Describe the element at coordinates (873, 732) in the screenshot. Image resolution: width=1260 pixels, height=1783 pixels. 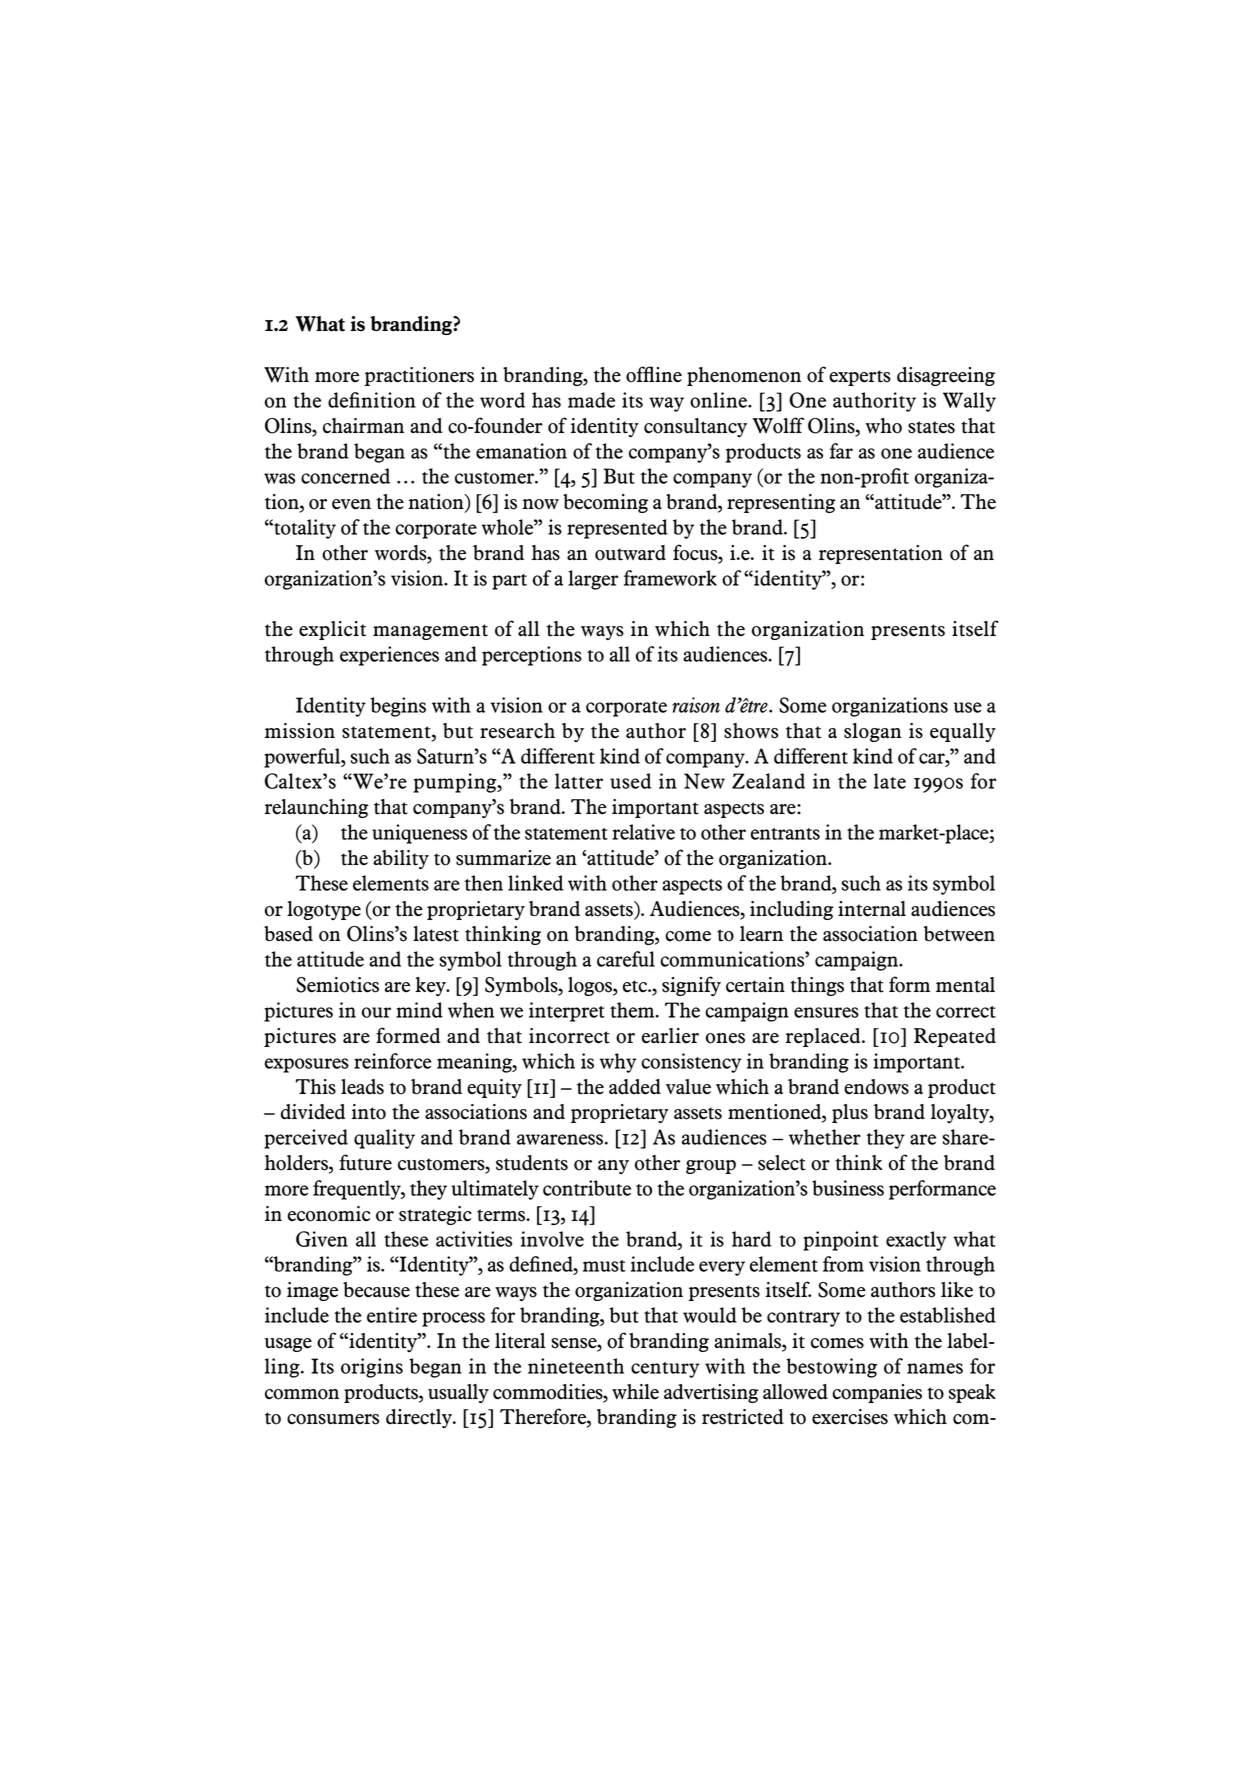
I see `slogan` at that location.
